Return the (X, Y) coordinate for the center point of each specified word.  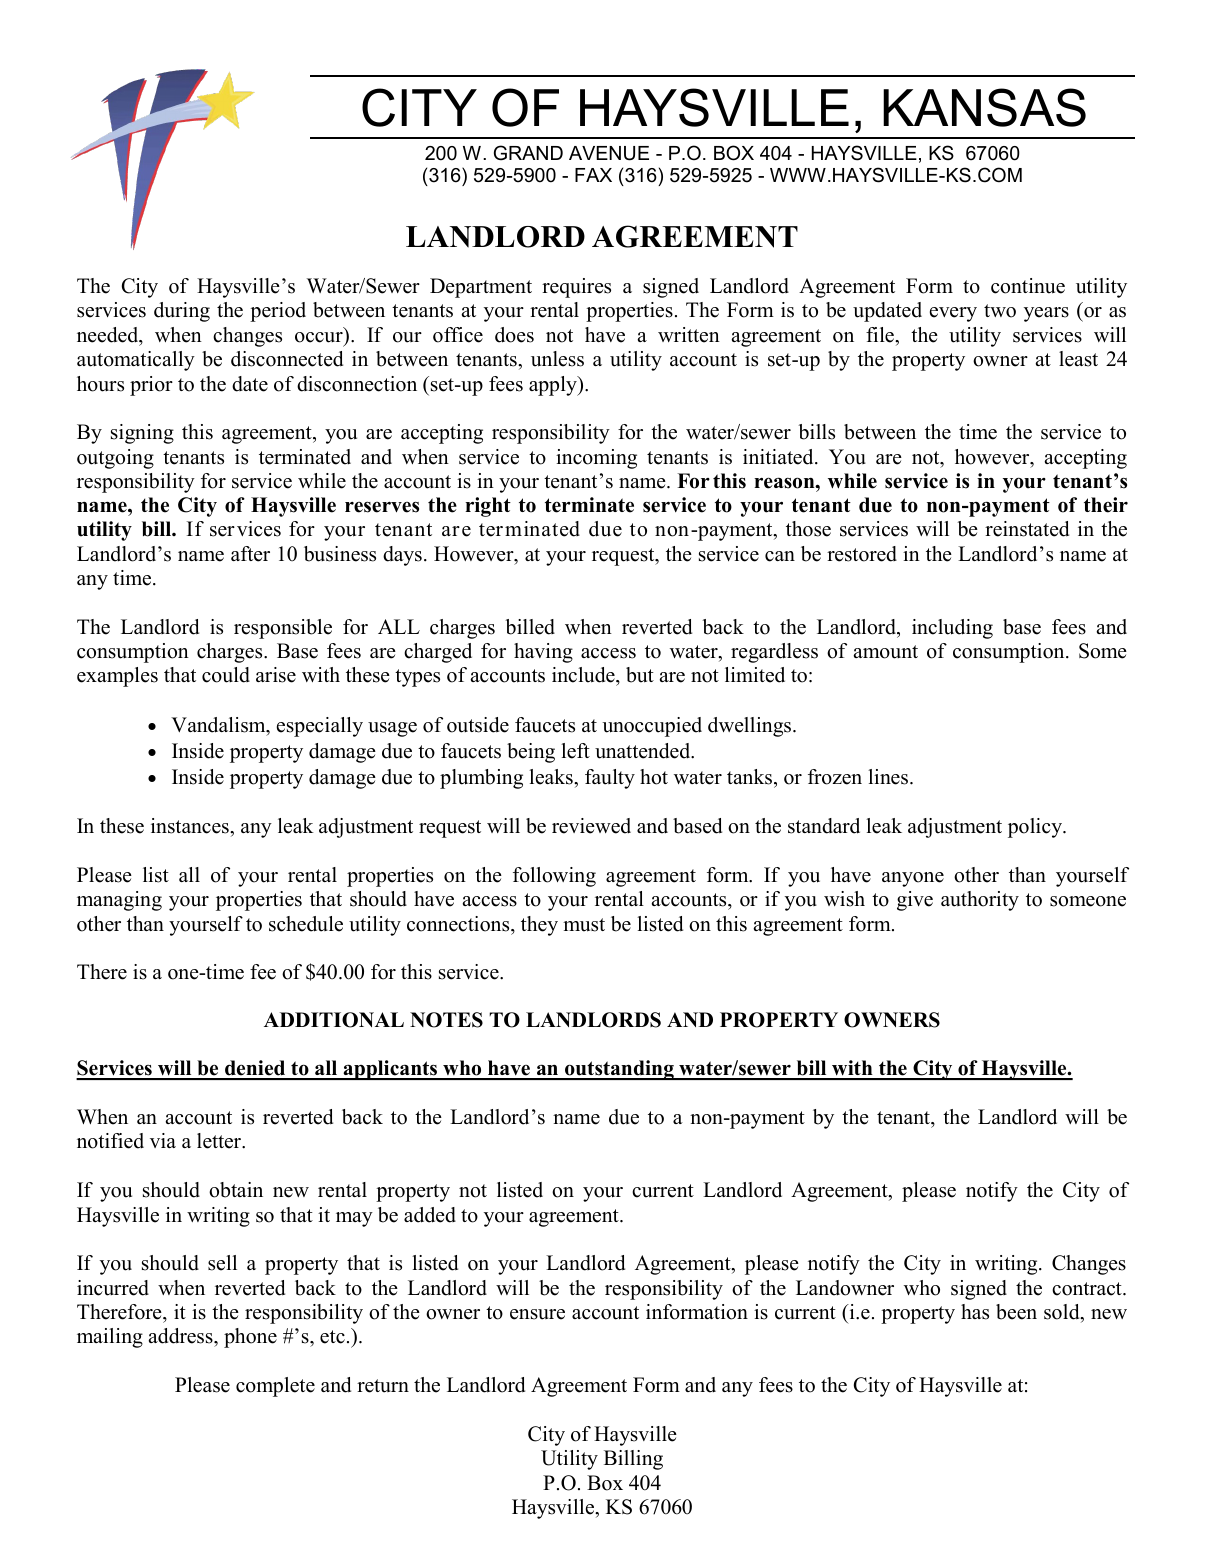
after (250, 554)
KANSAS (984, 107)
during (182, 312)
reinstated (1027, 529)
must (584, 925)
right (488, 507)
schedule (306, 924)
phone (250, 1338)
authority (980, 901)
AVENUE (609, 153)
